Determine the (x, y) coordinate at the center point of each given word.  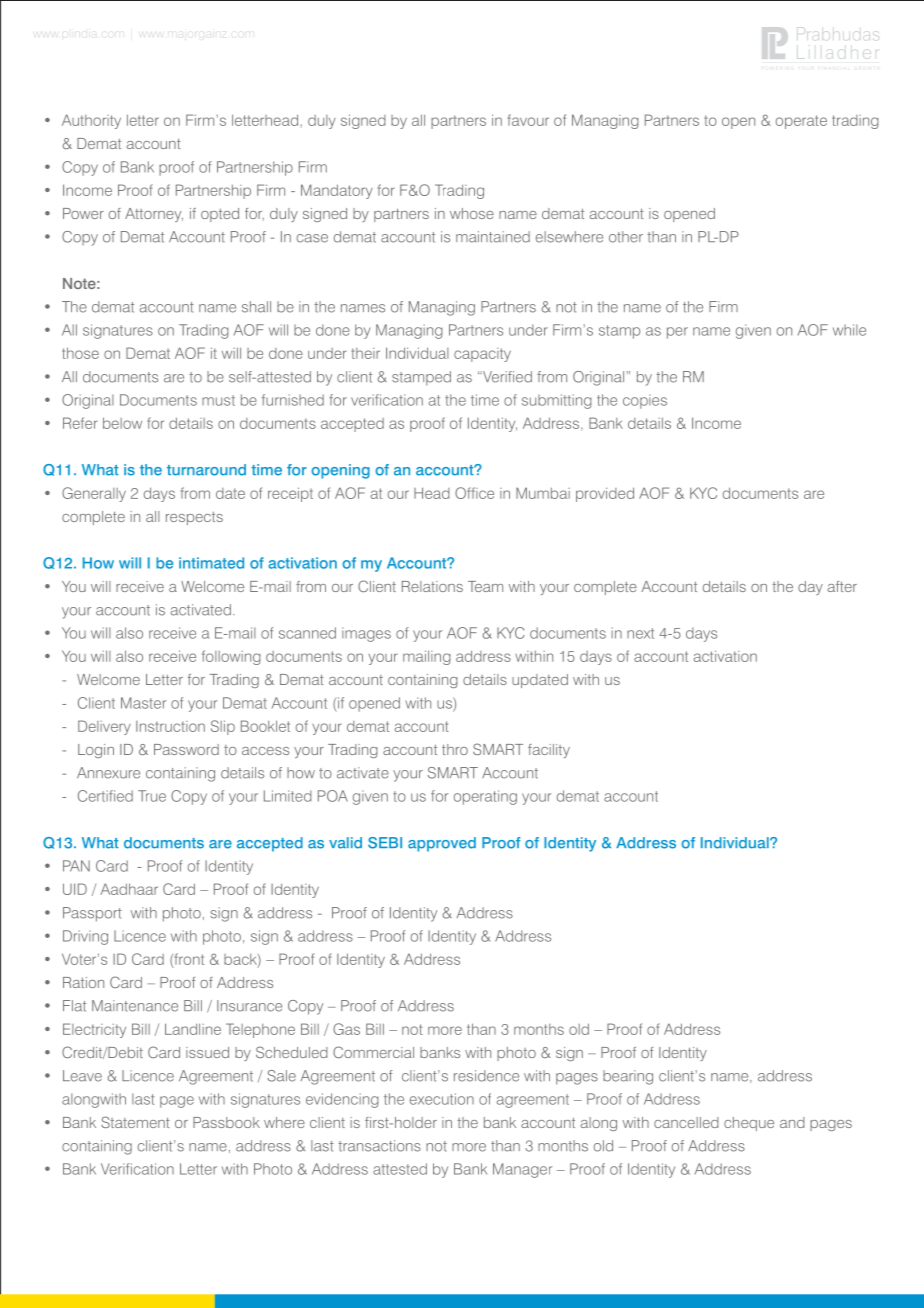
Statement (135, 1122)
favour (528, 120)
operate (801, 122)
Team (485, 586)
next (640, 633)
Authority (91, 121)
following (231, 657)
